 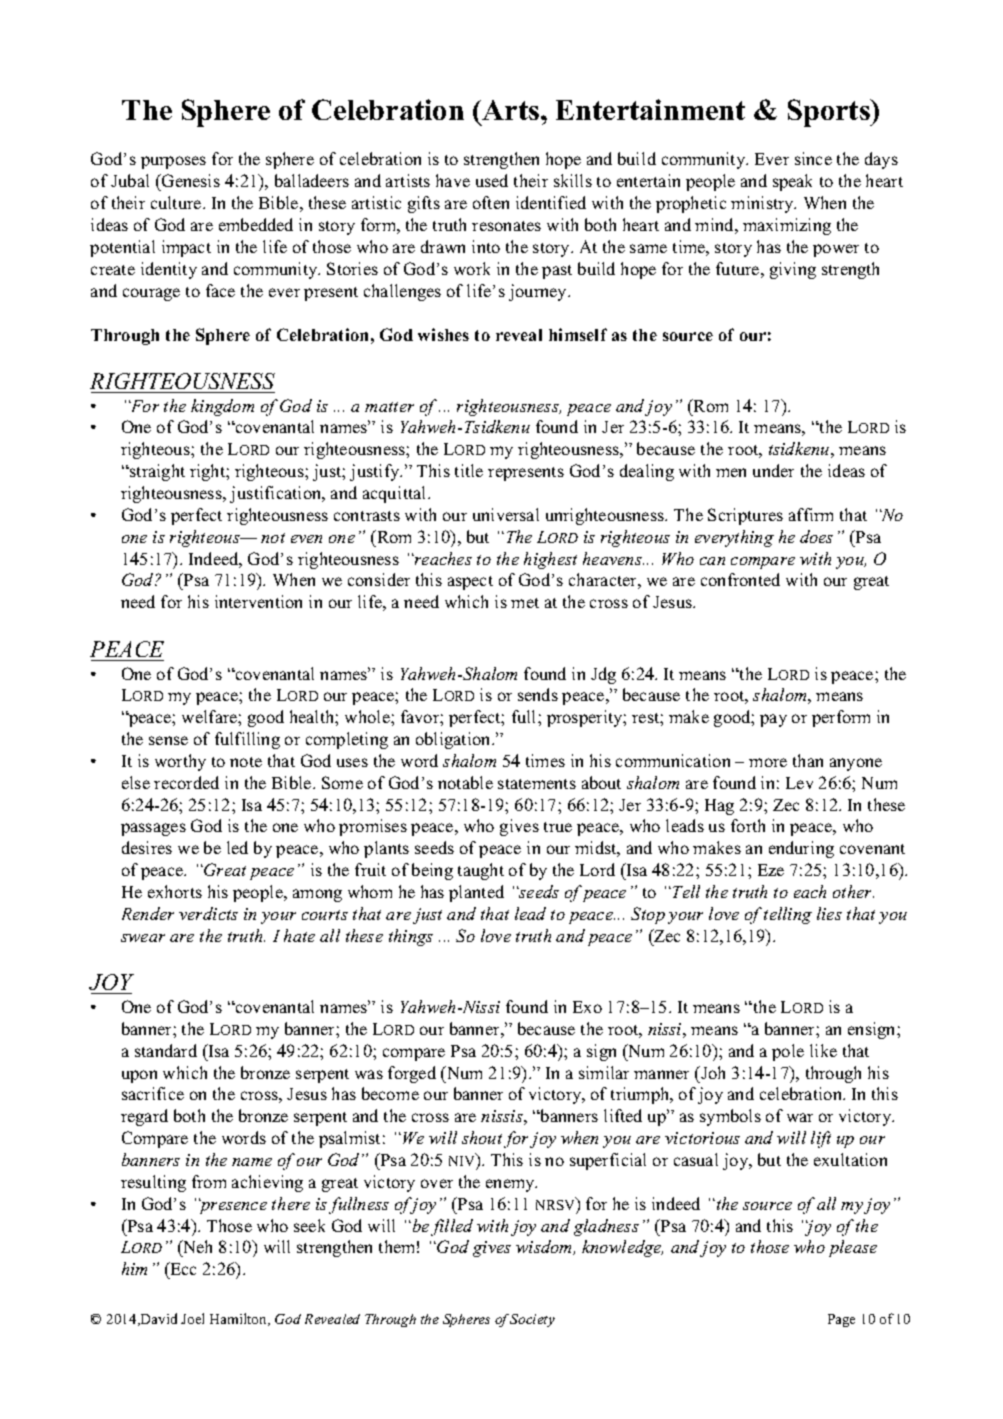 I want to click on purposes, so click(x=173, y=162).
